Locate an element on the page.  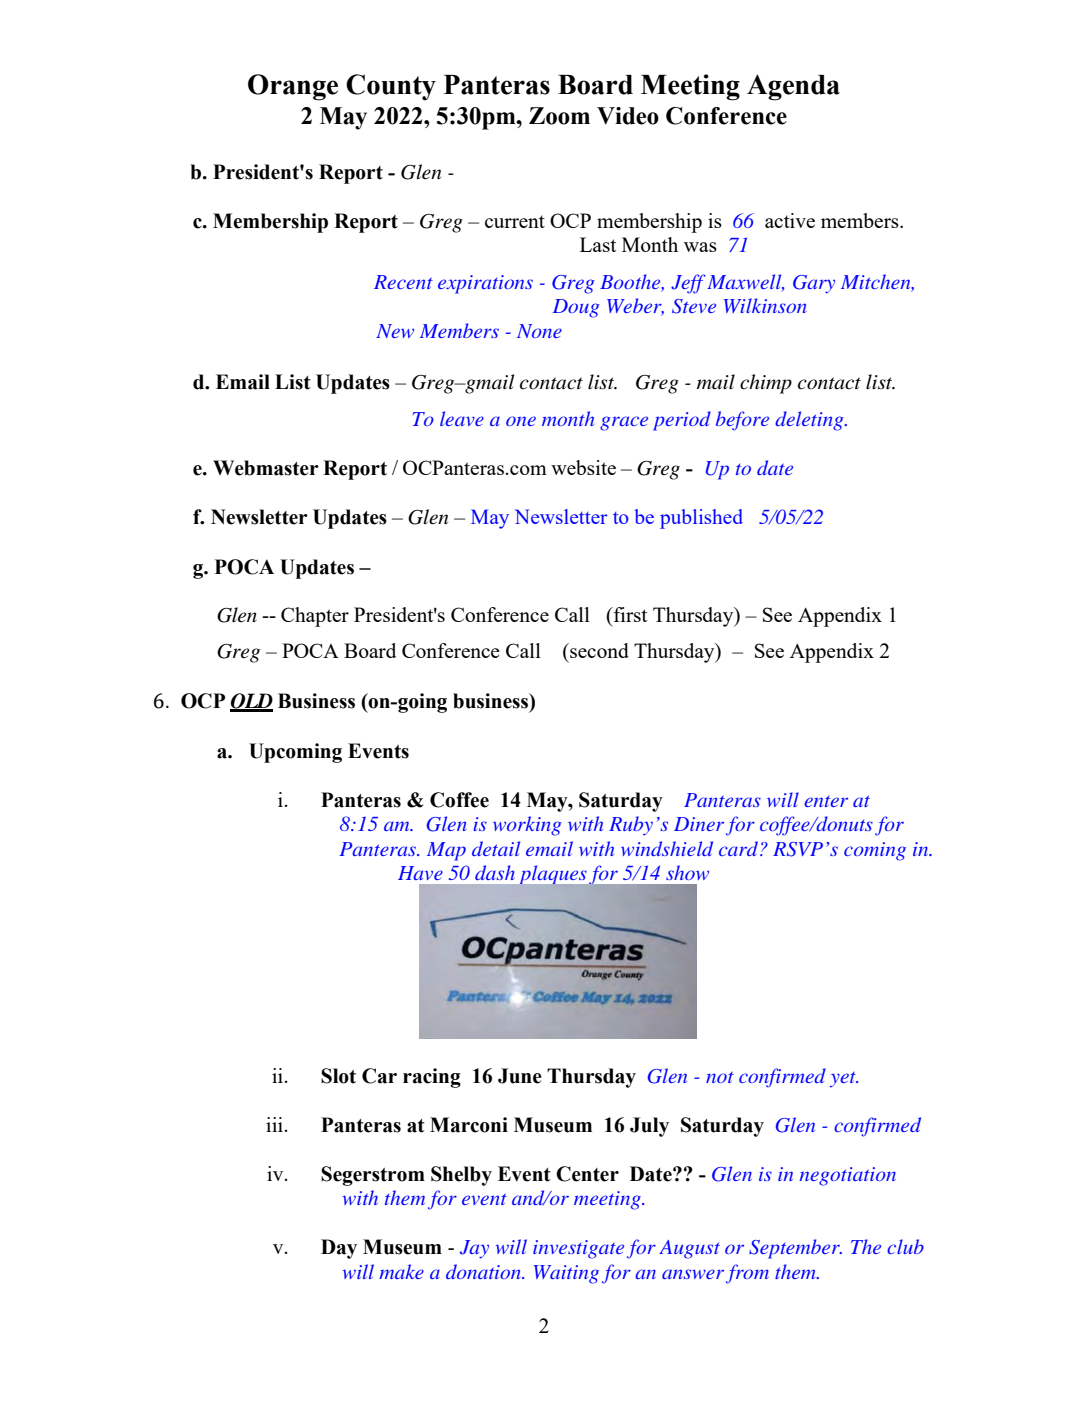
make is located at coordinates (401, 1271).
